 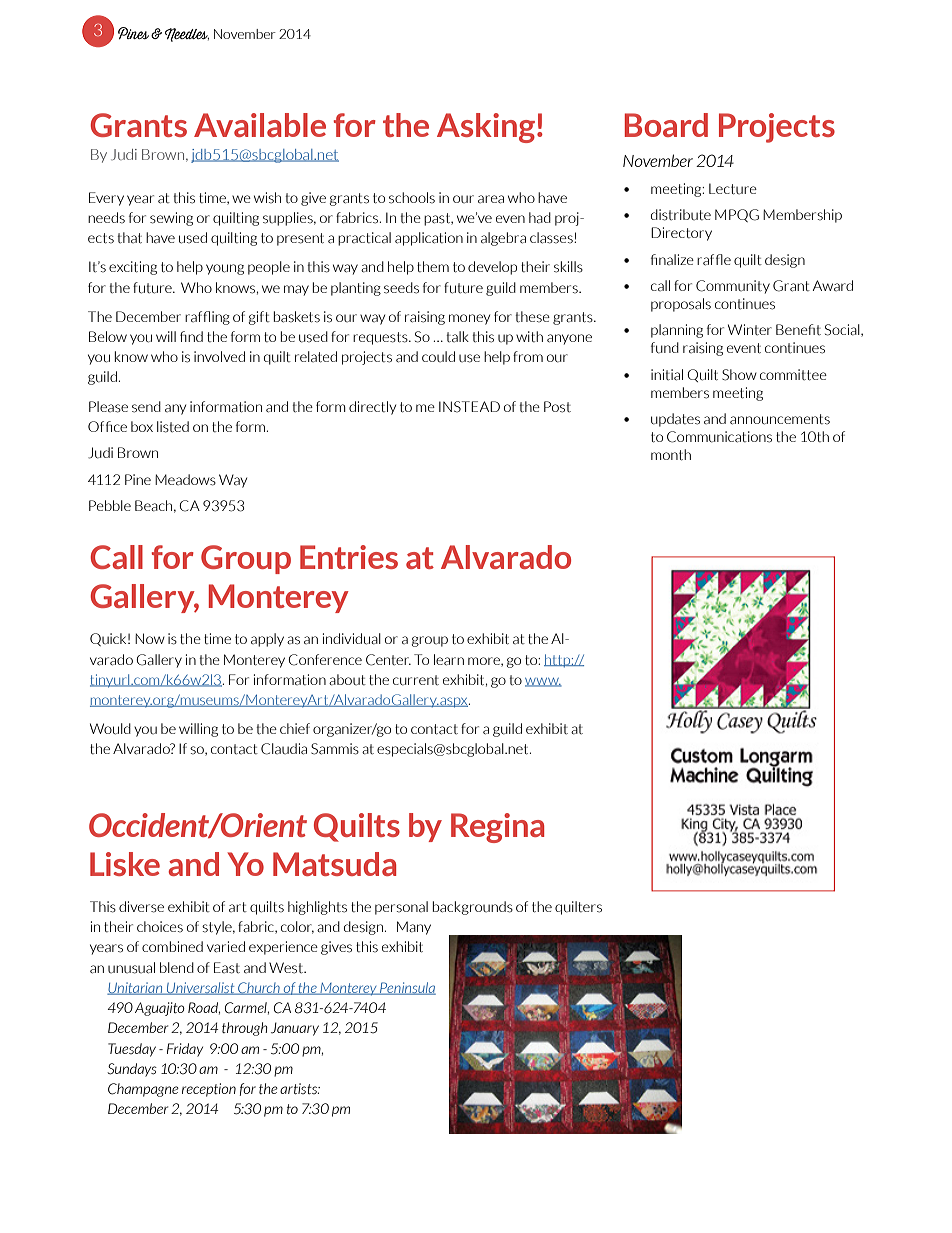 I want to click on backgrounds, so click(x=473, y=908).
